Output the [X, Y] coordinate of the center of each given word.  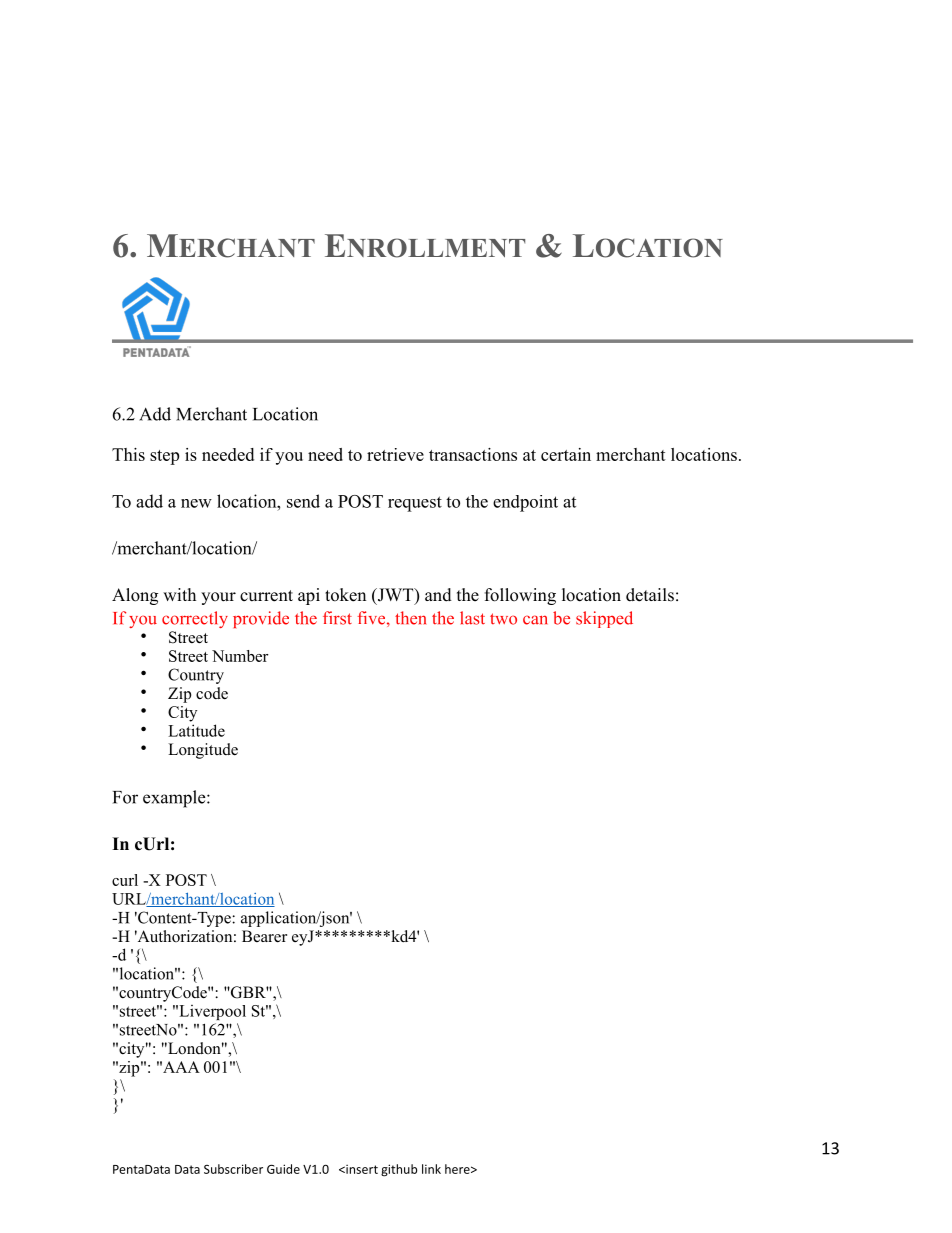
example [175, 799]
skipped [604, 619]
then [410, 618]
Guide [283, 1169]
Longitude [203, 751]
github [399, 1170]
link [431, 1169]
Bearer [264, 936]
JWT [395, 596]
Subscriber [233, 1169]
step [164, 457]
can [535, 620]
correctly [195, 619]
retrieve [395, 454]
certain [566, 454]
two [503, 619]
